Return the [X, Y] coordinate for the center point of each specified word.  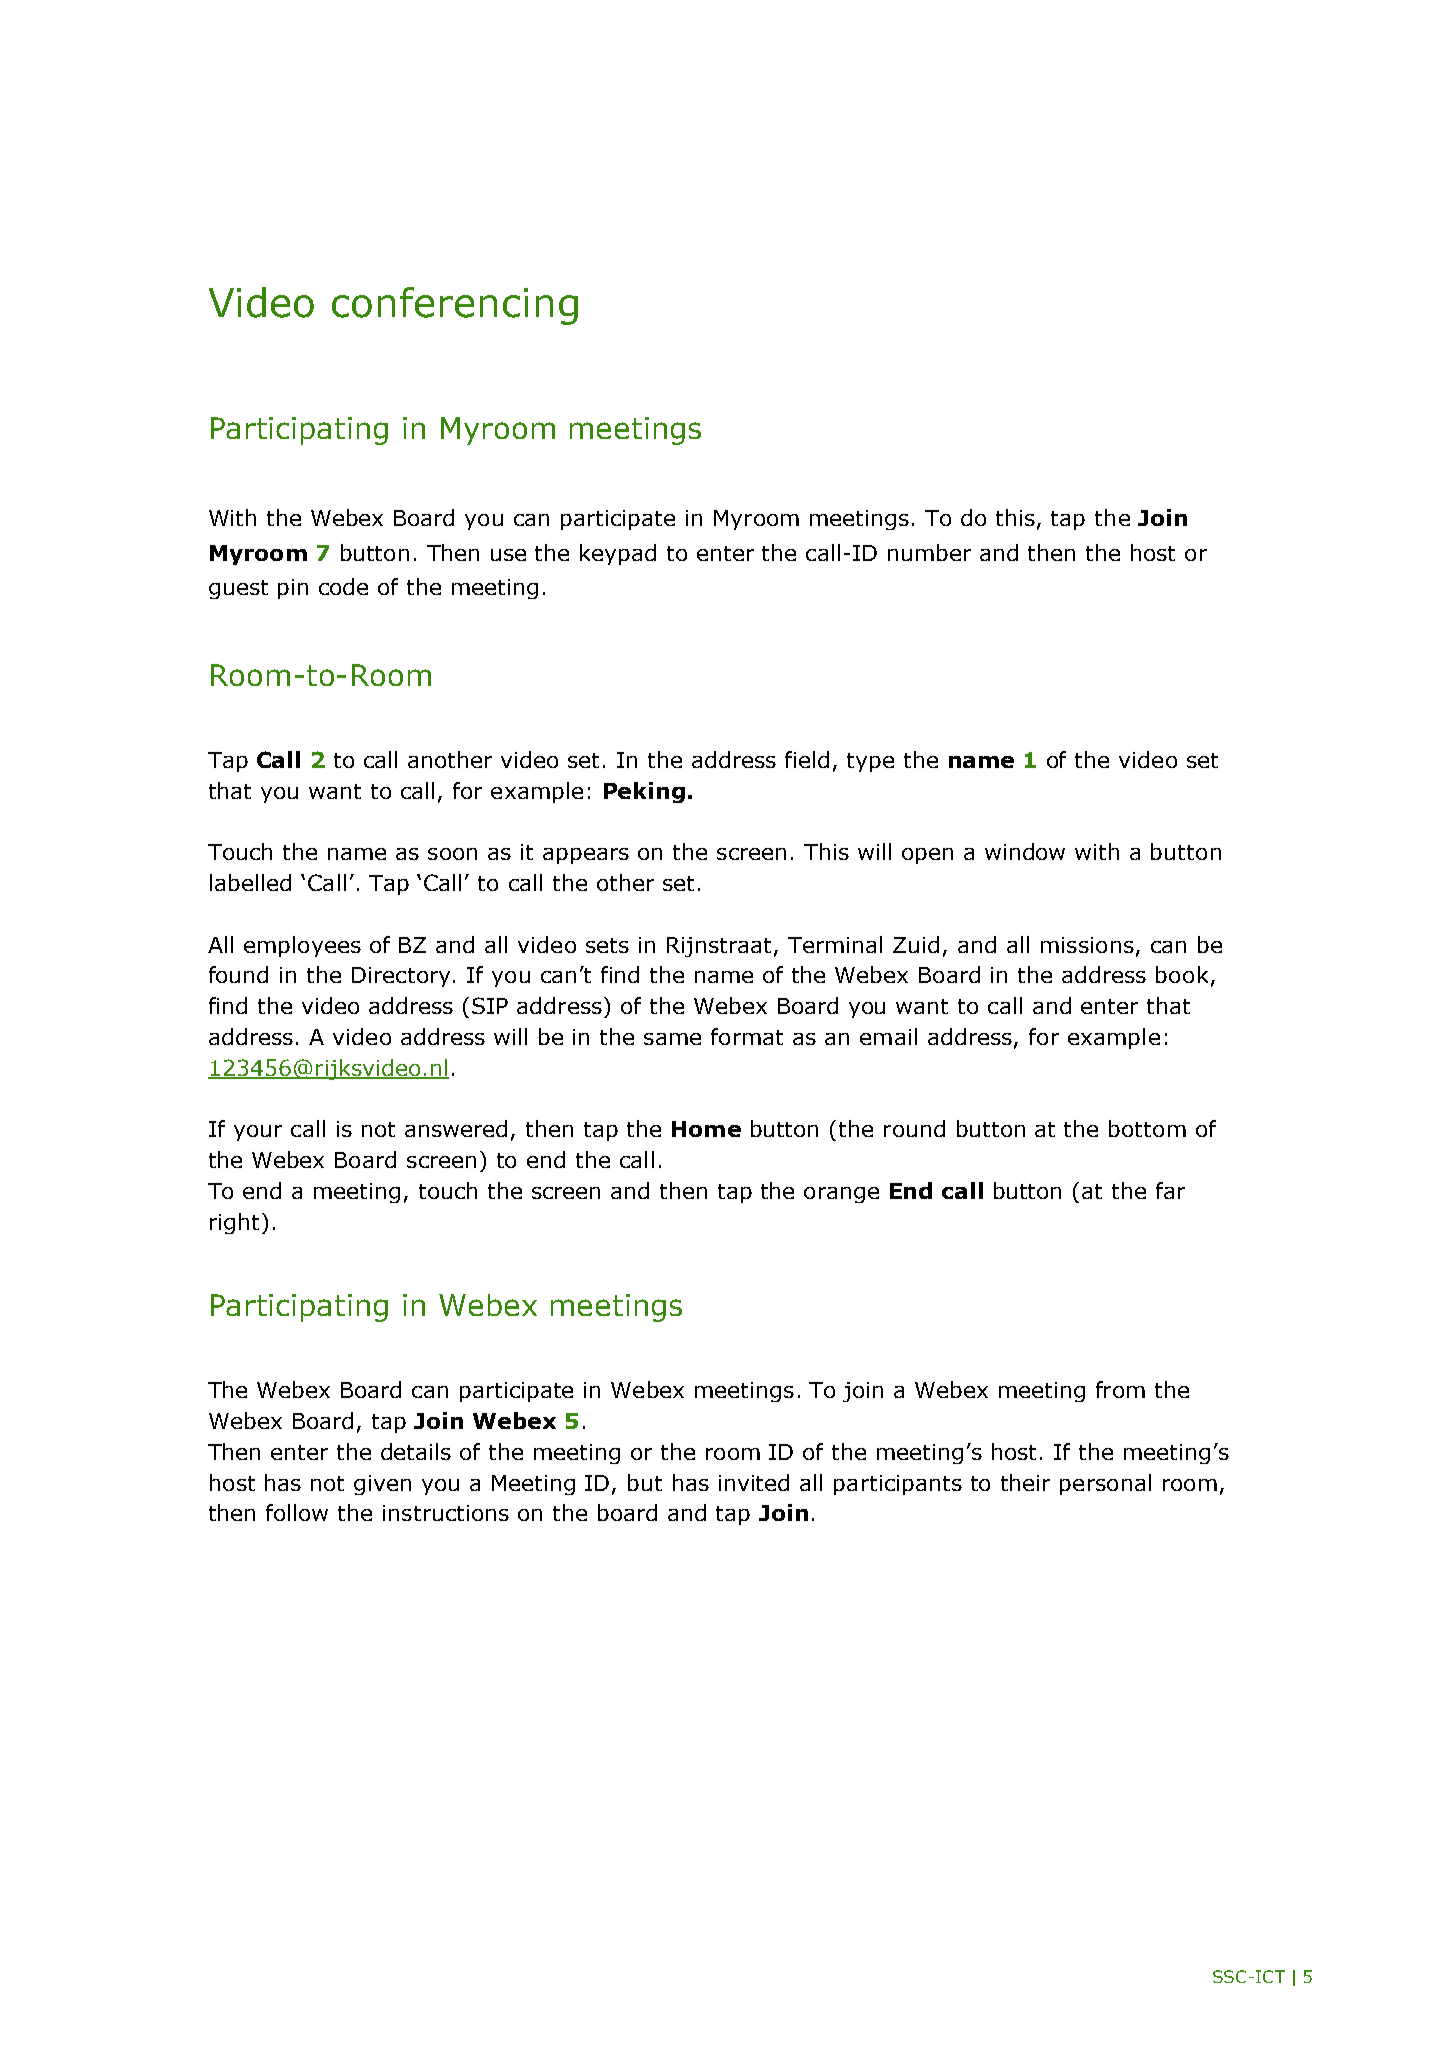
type [870, 762]
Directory [401, 977]
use [508, 555]
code [343, 586]
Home [706, 1129]
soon [452, 854]
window [1025, 851]
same [672, 1039]
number [929, 552]
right [234, 1223]
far [1170, 1190]
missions [1087, 945]
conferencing [455, 306]
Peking [644, 792]
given [382, 1485]
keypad [618, 554]
